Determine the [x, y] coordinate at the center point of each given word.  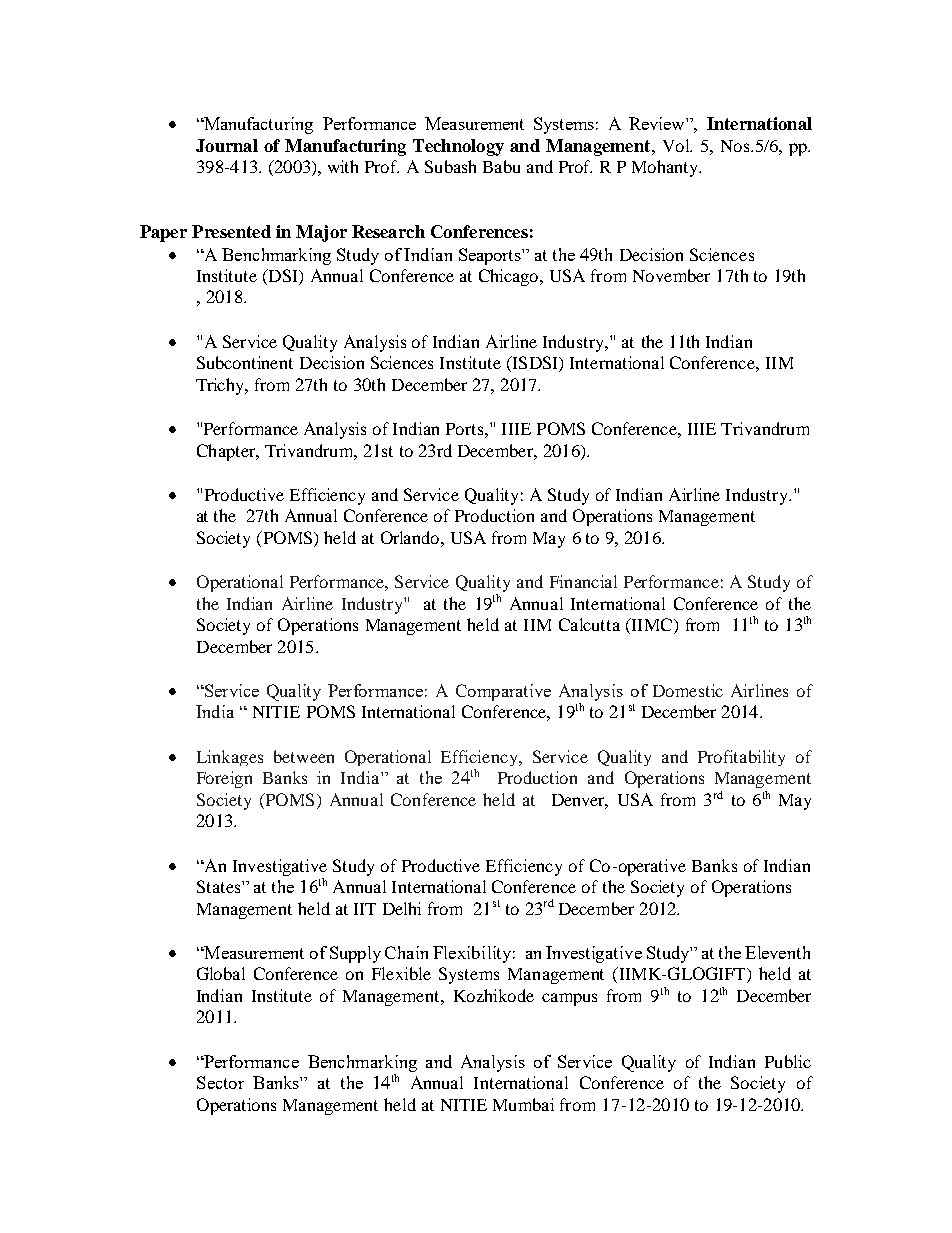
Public [788, 1061]
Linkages [230, 758]
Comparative [503, 692]
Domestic [688, 690]
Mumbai [523, 1104]
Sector [220, 1082]
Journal [227, 145]
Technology [458, 147]
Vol [677, 145]
